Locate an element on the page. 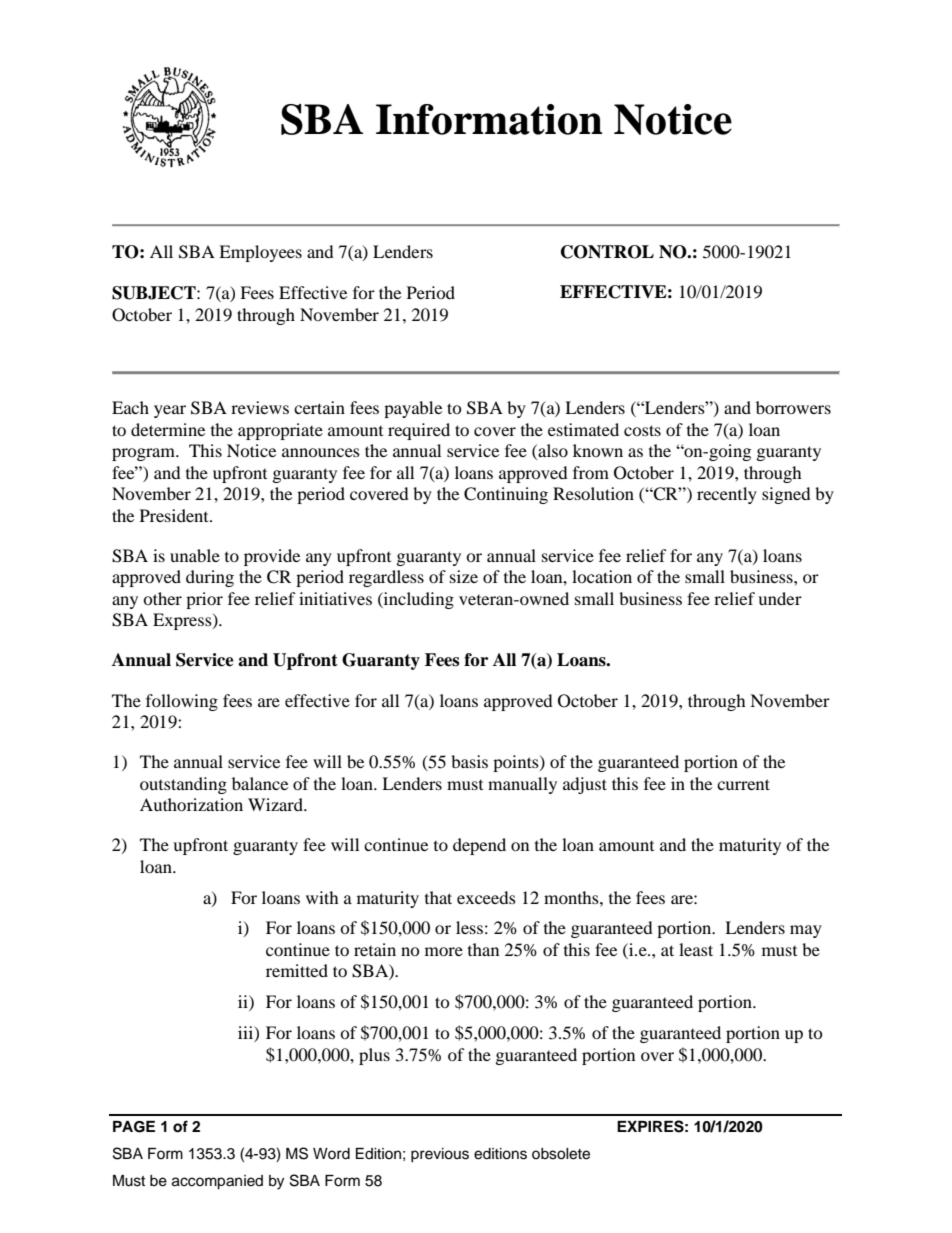  previous is located at coordinates (440, 1155).
